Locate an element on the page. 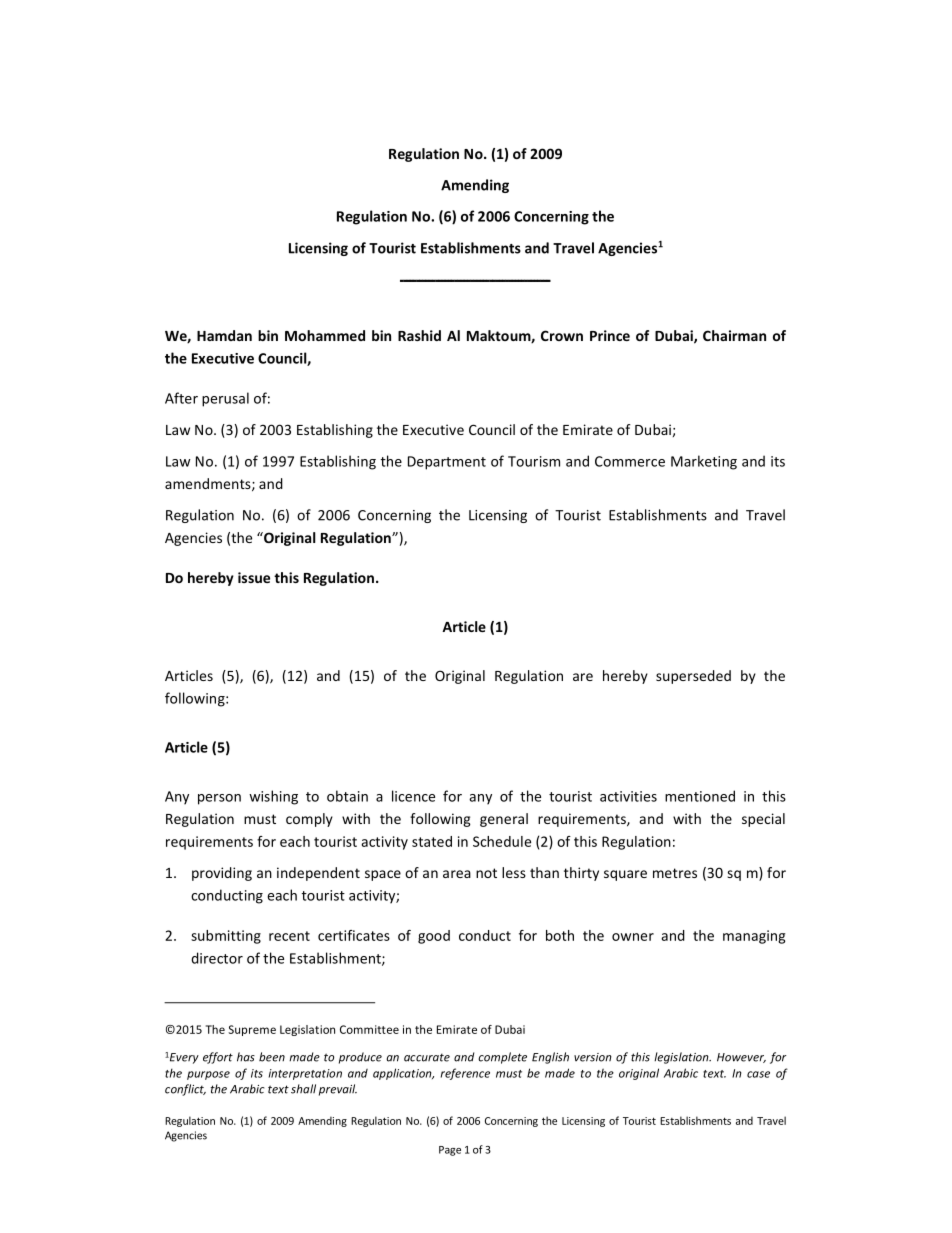 This image has height=1233, width=952. not is located at coordinates (486, 873).
